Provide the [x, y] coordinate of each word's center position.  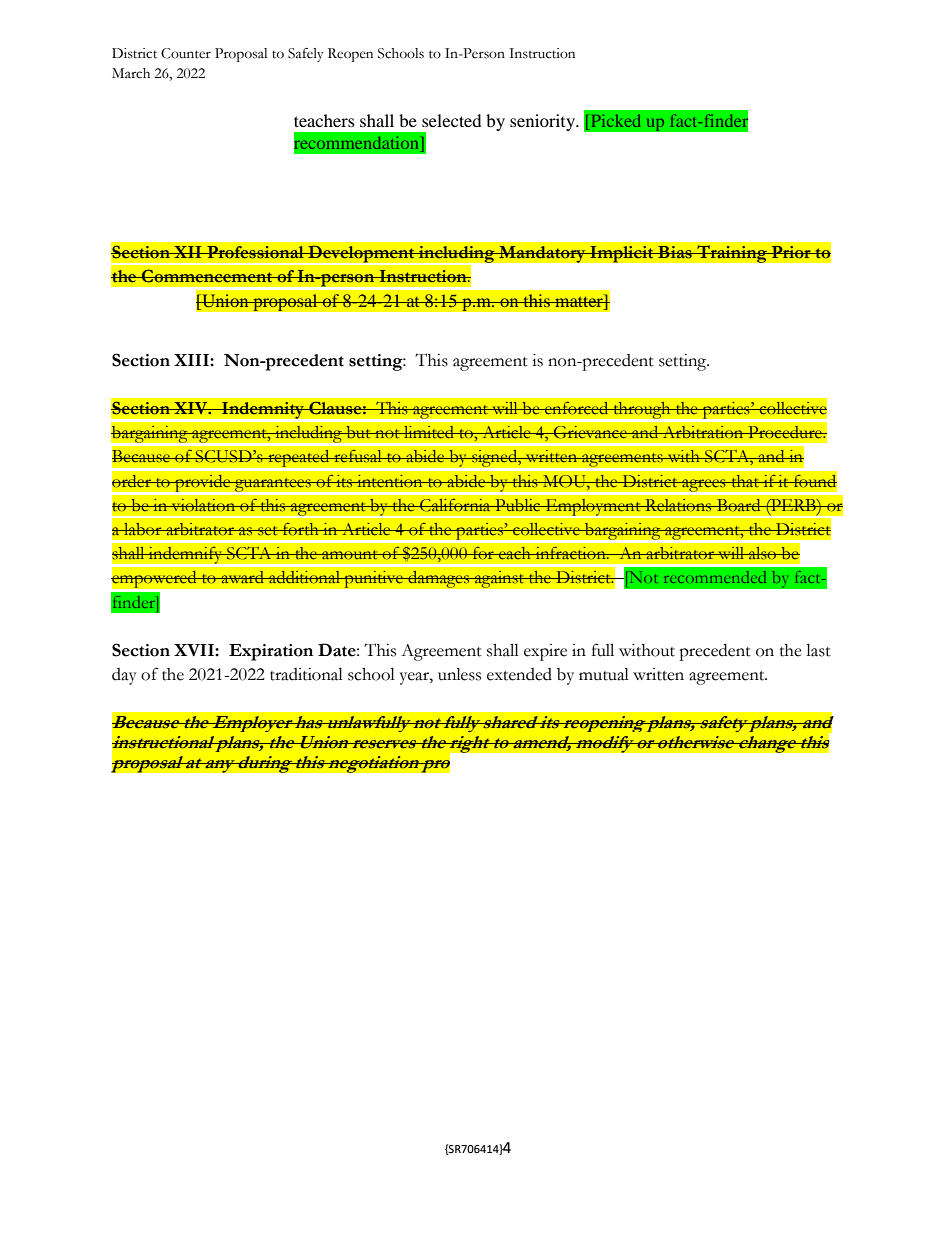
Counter [186, 53]
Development [361, 255]
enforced [577, 408]
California [455, 505]
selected [452, 120]
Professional [255, 252]
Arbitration [703, 432]
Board [738, 505]
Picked [616, 120]
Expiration [271, 652]
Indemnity [263, 411]
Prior [791, 252]
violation [203, 505]
